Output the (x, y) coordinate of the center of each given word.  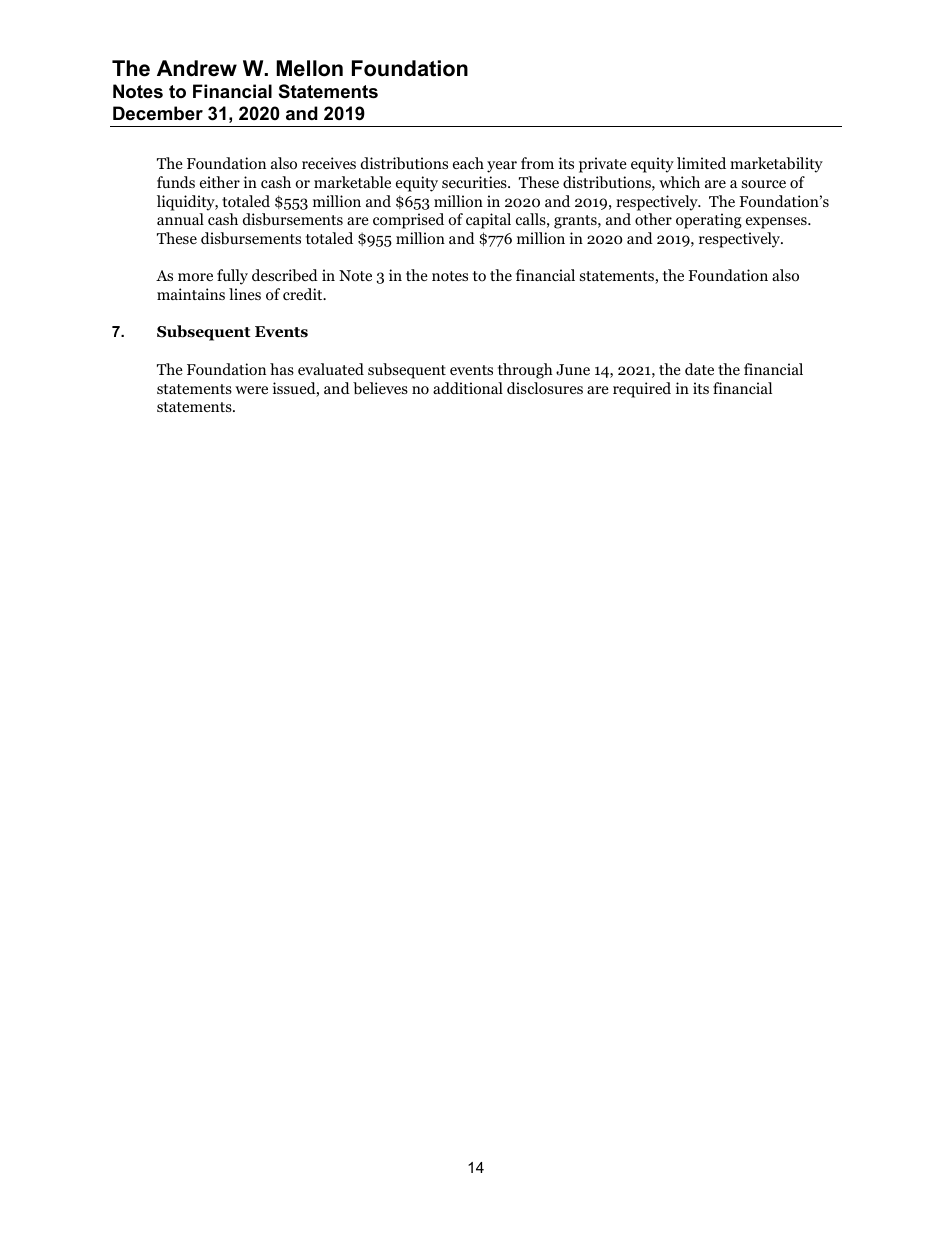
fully (232, 277)
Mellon (309, 68)
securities (475, 182)
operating (709, 221)
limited (701, 163)
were (251, 390)
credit (304, 294)
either (220, 182)
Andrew (197, 68)
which (679, 182)
